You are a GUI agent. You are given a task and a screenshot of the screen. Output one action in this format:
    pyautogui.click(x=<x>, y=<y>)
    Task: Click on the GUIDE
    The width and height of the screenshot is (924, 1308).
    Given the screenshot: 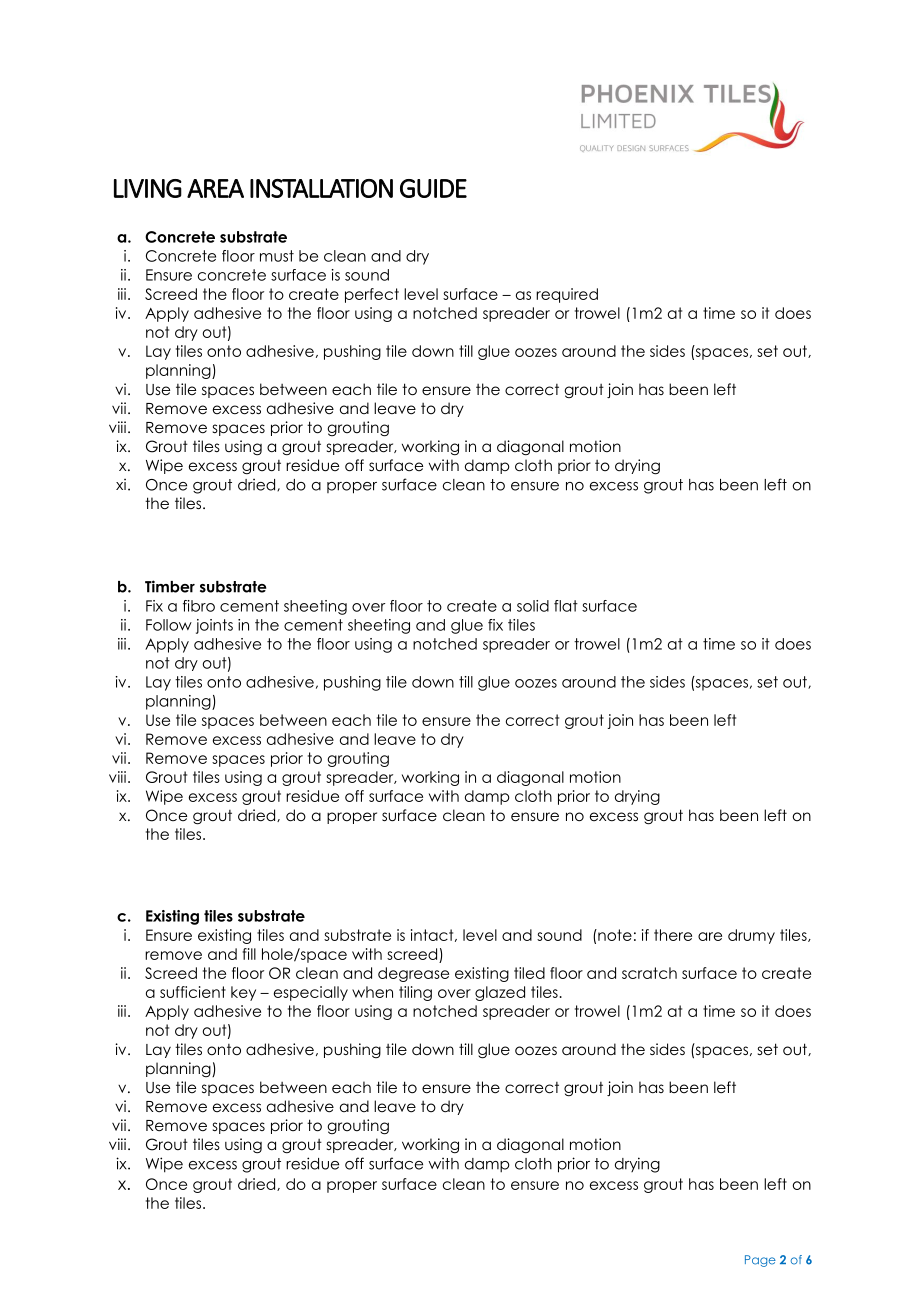 What is the action you would take?
    pyautogui.click(x=433, y=188)
